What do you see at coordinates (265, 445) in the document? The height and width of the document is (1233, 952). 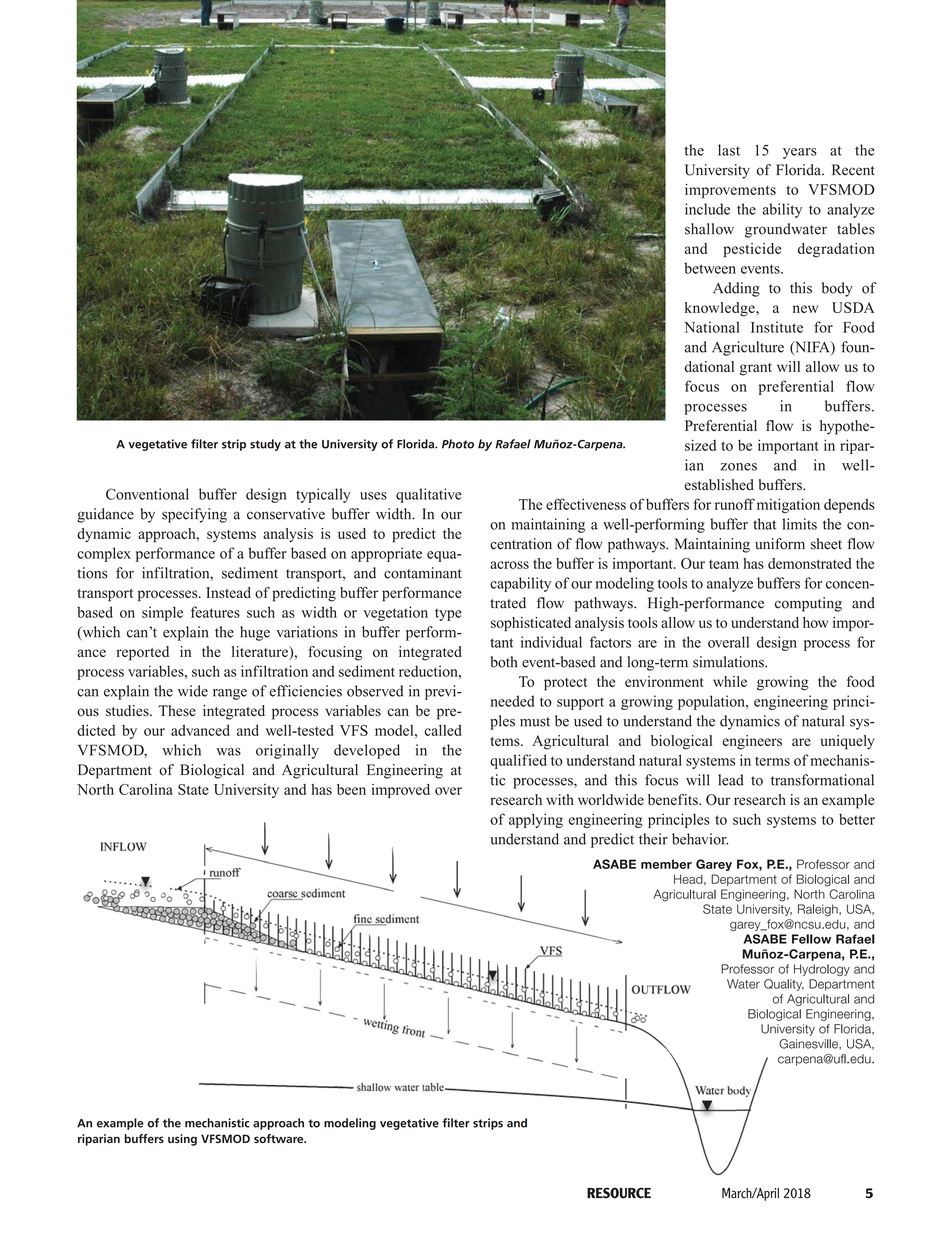 I see `study` at bounding box center [265, 445].
